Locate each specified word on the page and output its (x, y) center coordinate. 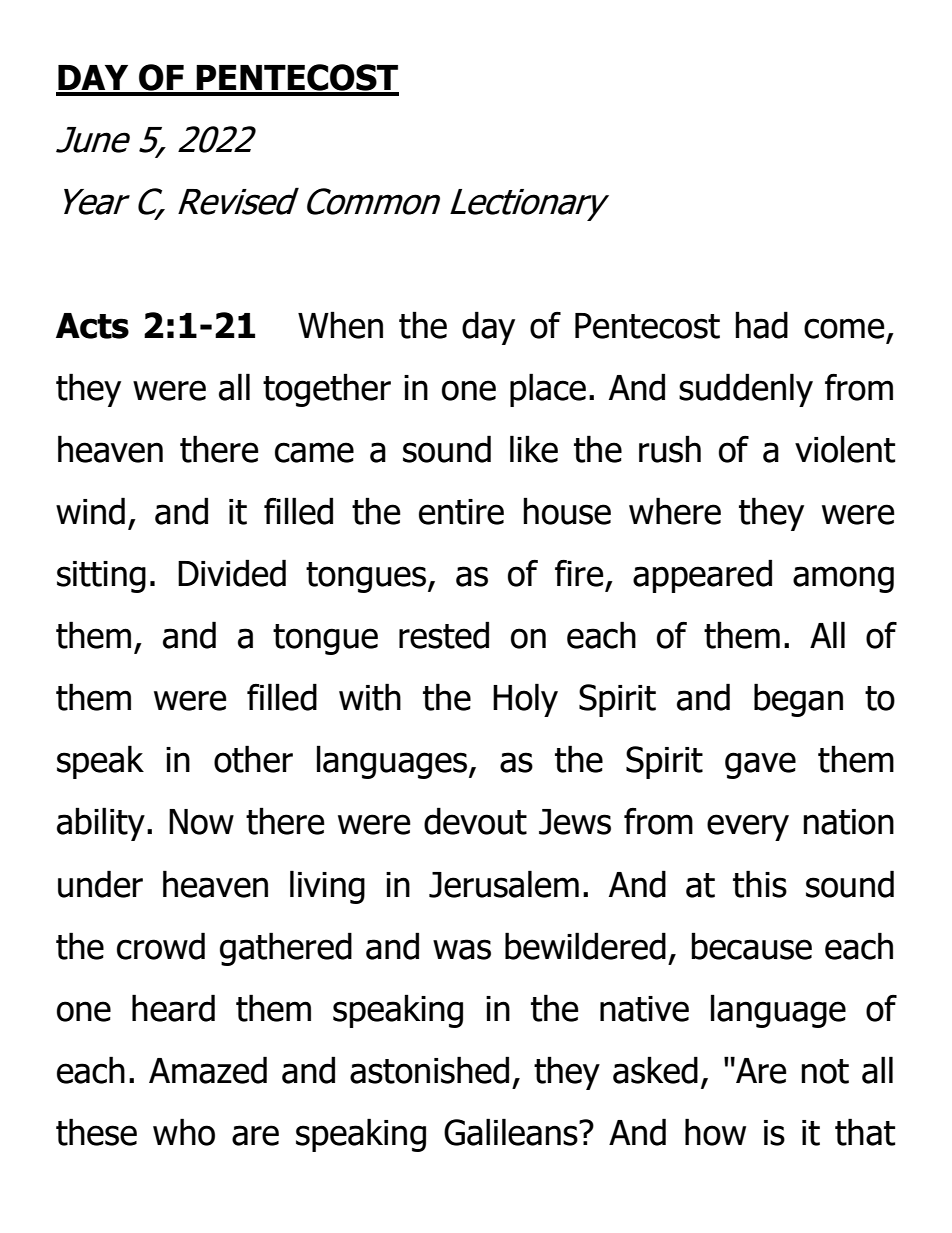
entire (461, 512)
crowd (161, 946)
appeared (702, 576)
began (798, 700)
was (462, 949)
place (548, 390)
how (715, 1132)
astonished (429, 1070)
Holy (525, 700)
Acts (92, 326)
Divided (232, 573)
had (761, 325)
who (184, 1132)
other (253, 759)
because (751, 946)
